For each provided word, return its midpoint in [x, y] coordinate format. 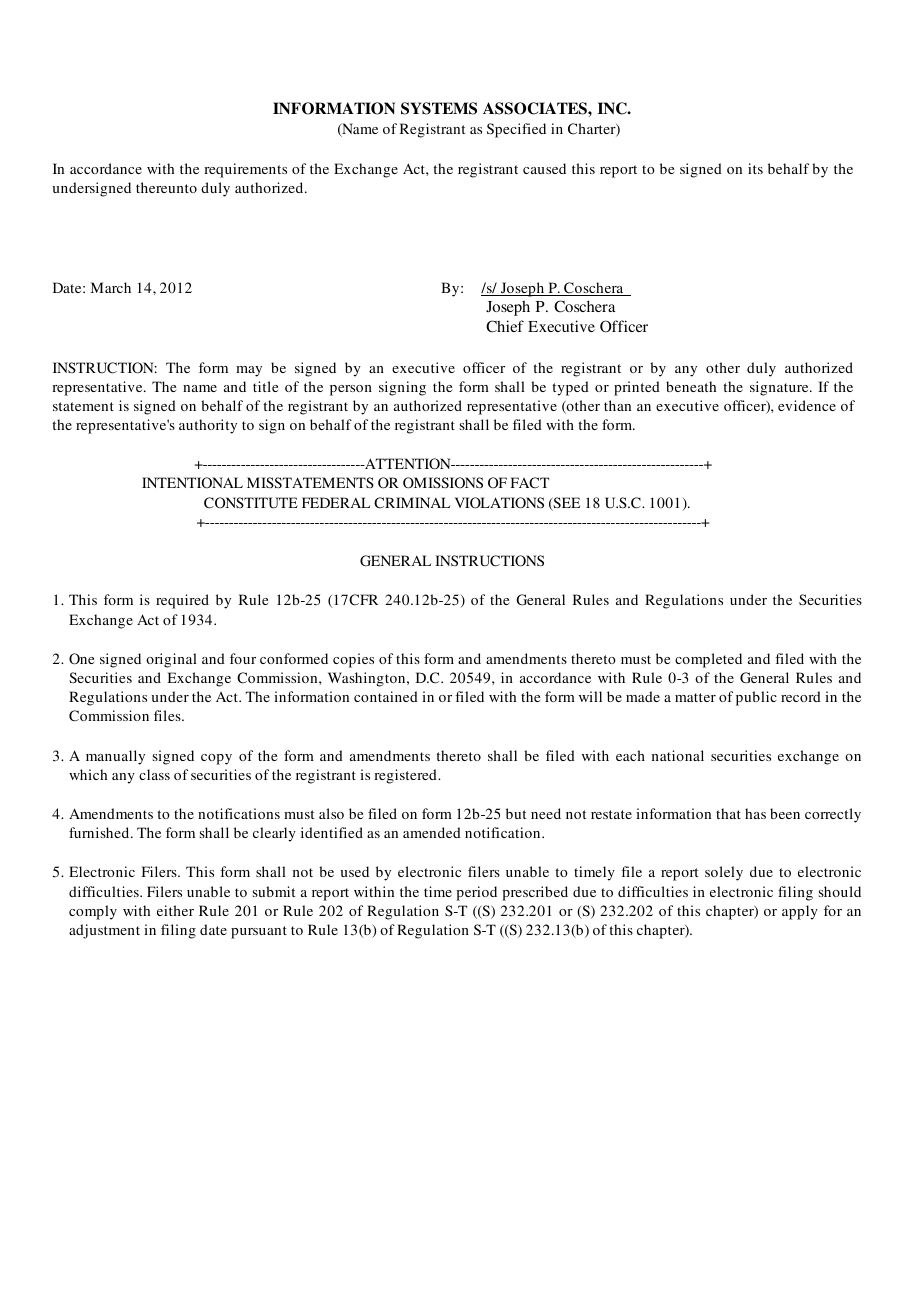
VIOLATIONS [499, 503]
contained [386, 696]
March [111, 287]
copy [216, 759]
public [756, 698]
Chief [505, 326]
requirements [245, 170]
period [476, 893]
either [175, 910]
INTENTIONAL [192, 483]
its [755, 168]
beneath [691, 386]
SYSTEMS [439, 108]
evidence [807, 405]
